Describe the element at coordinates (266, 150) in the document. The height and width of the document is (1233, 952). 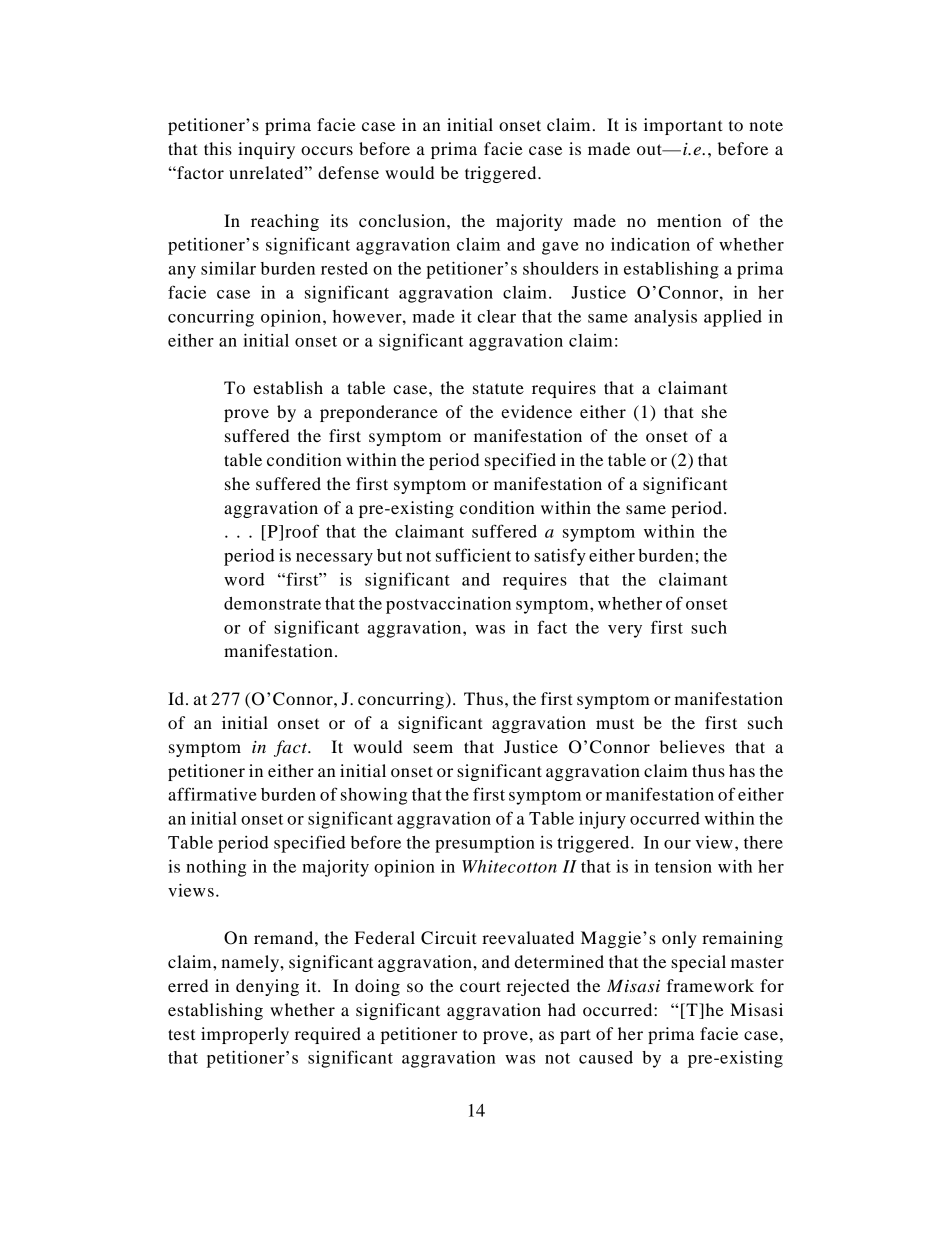
I see `inquiry` at that location.
